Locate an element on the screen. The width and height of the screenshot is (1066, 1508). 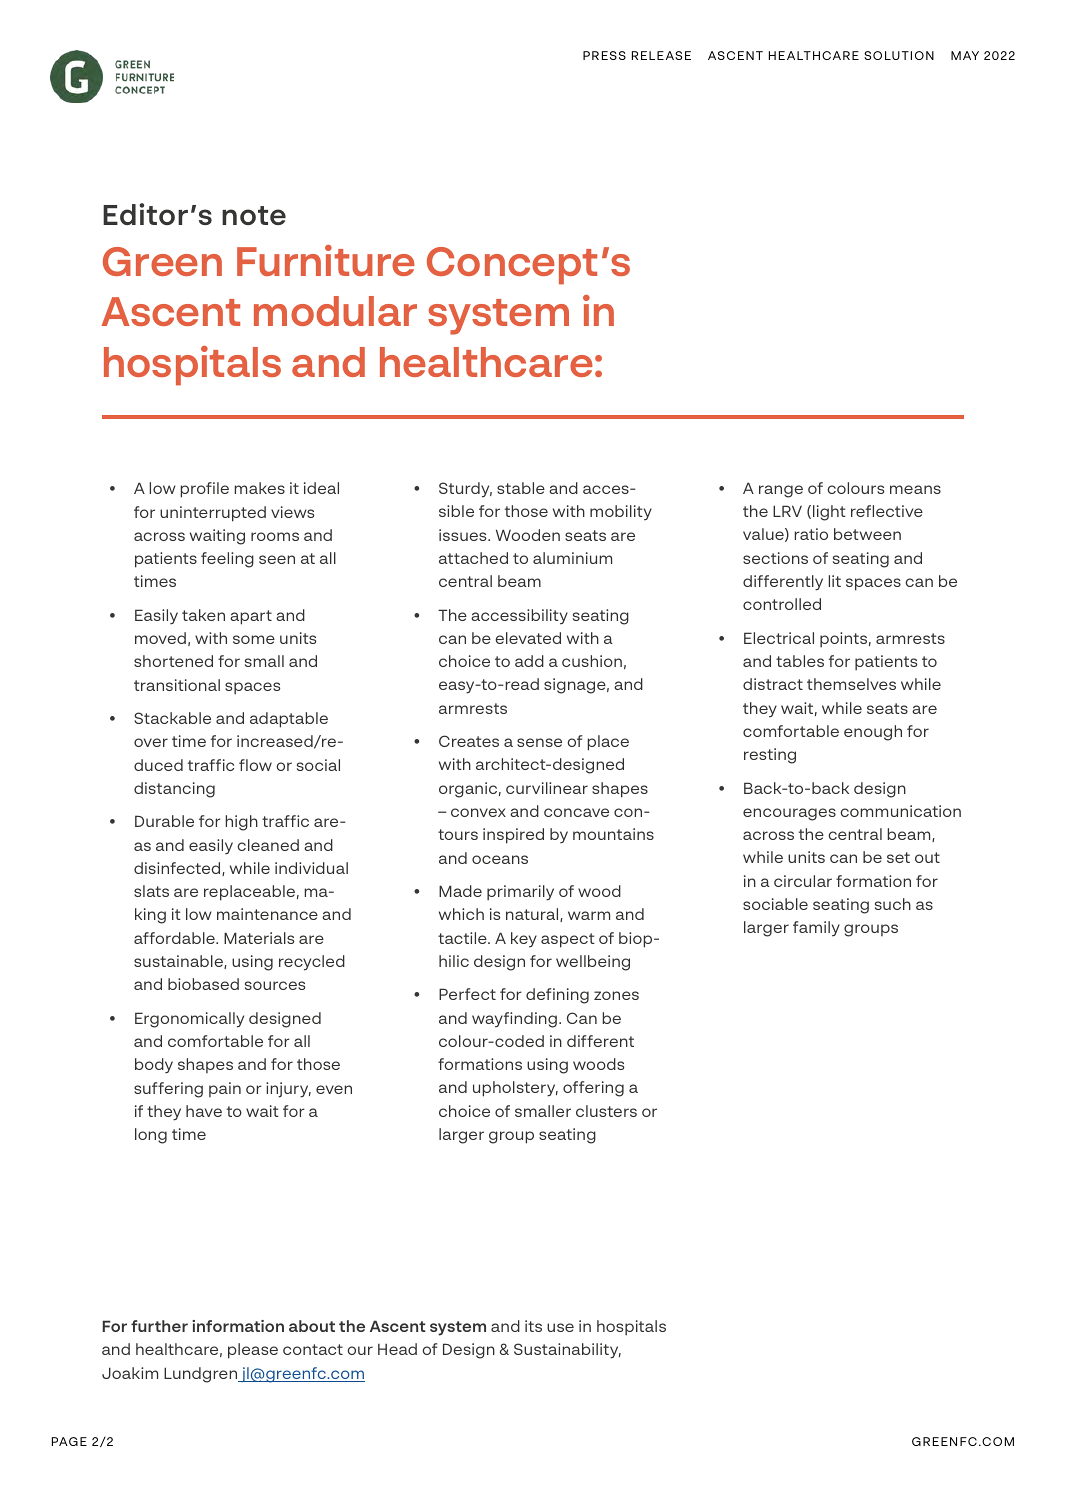
Furniture is located at coordinates (326, 260).
